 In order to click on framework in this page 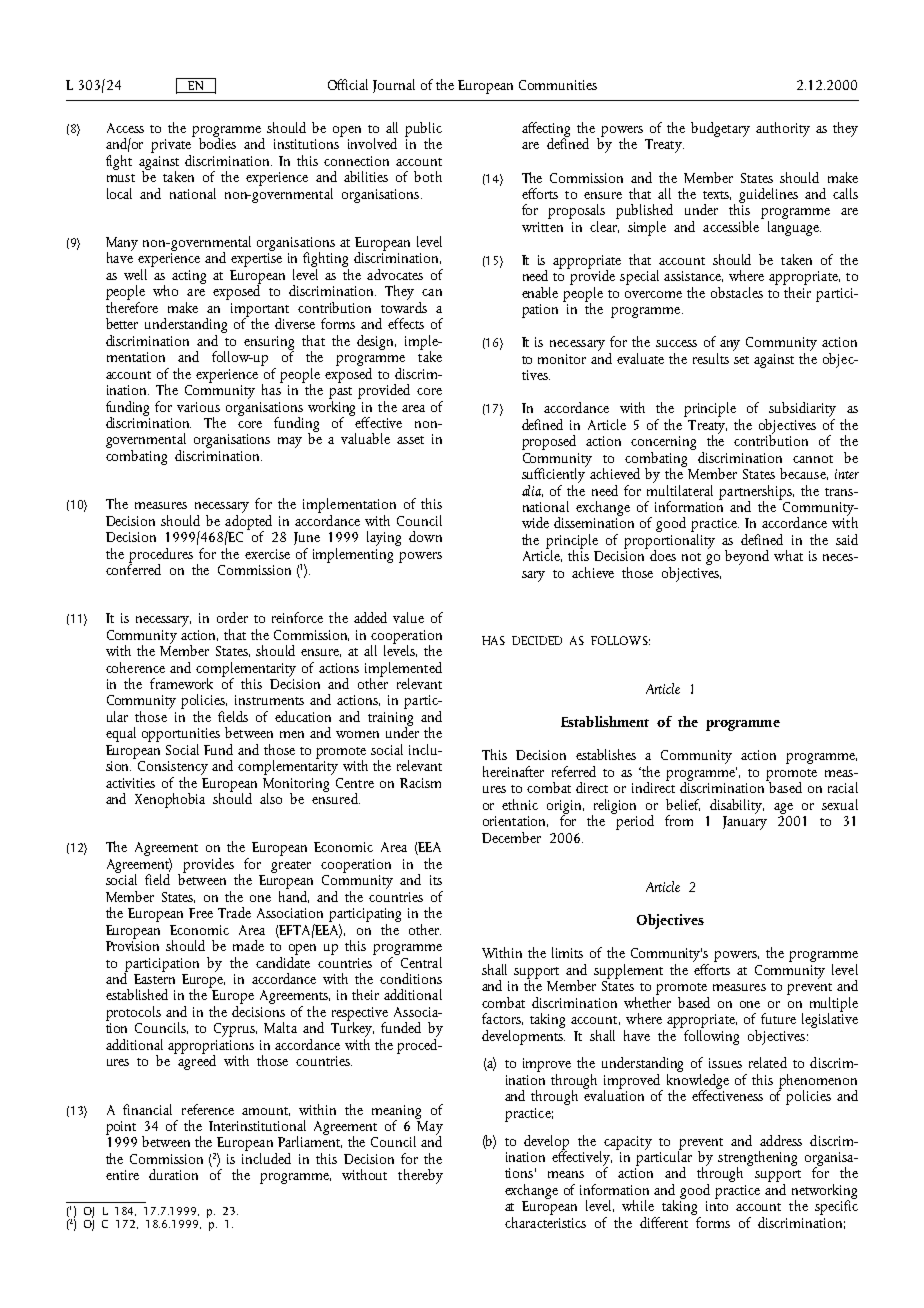, I will do `click(181, 683)`.
